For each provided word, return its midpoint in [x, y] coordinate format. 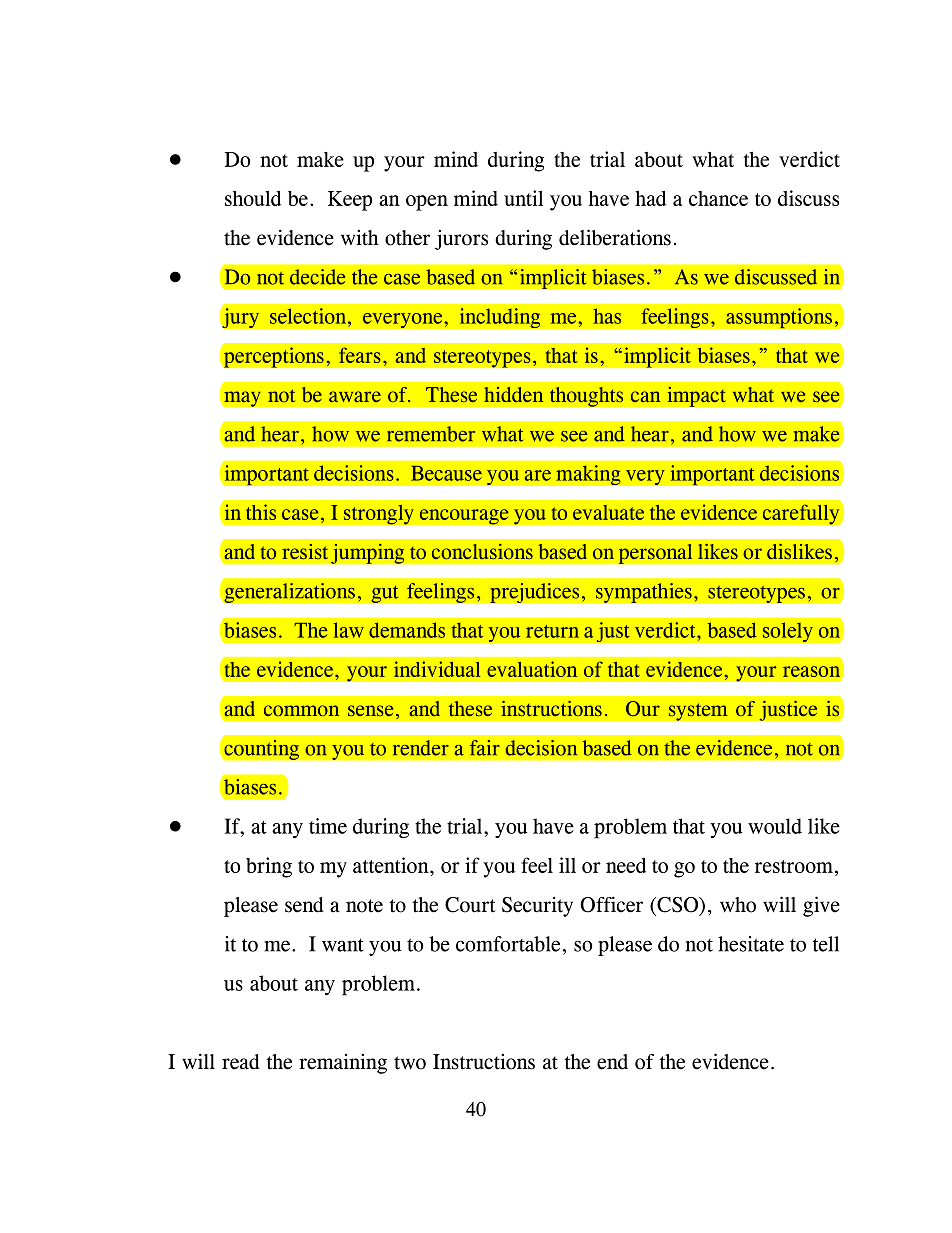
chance [718, 198]
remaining [343, 1063]
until [523, 198]
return [552, 631]
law [349, 630]
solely [787, 632]
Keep [350, 201]
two [410, 1063]
